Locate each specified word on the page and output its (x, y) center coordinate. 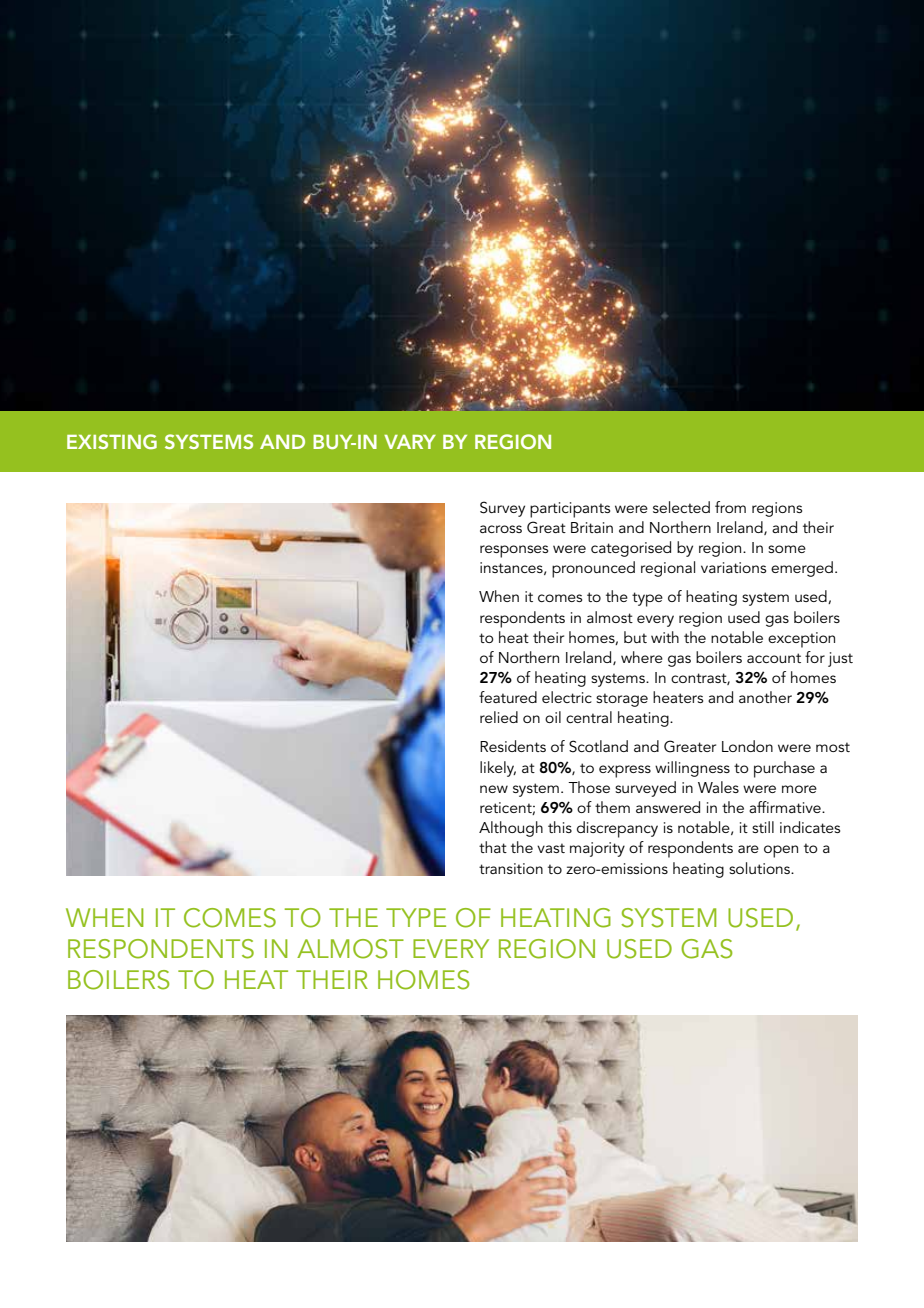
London (747, 746)
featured (508, 697)
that (493, 847)
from (730, 507)
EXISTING (112, 441)
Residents (513, 746)
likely (498, 769)
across (501, 529)
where (642, 657)
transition (511, 868)
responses (514, 551)
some (787, 549)
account (774, 658)
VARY (410, 442)
